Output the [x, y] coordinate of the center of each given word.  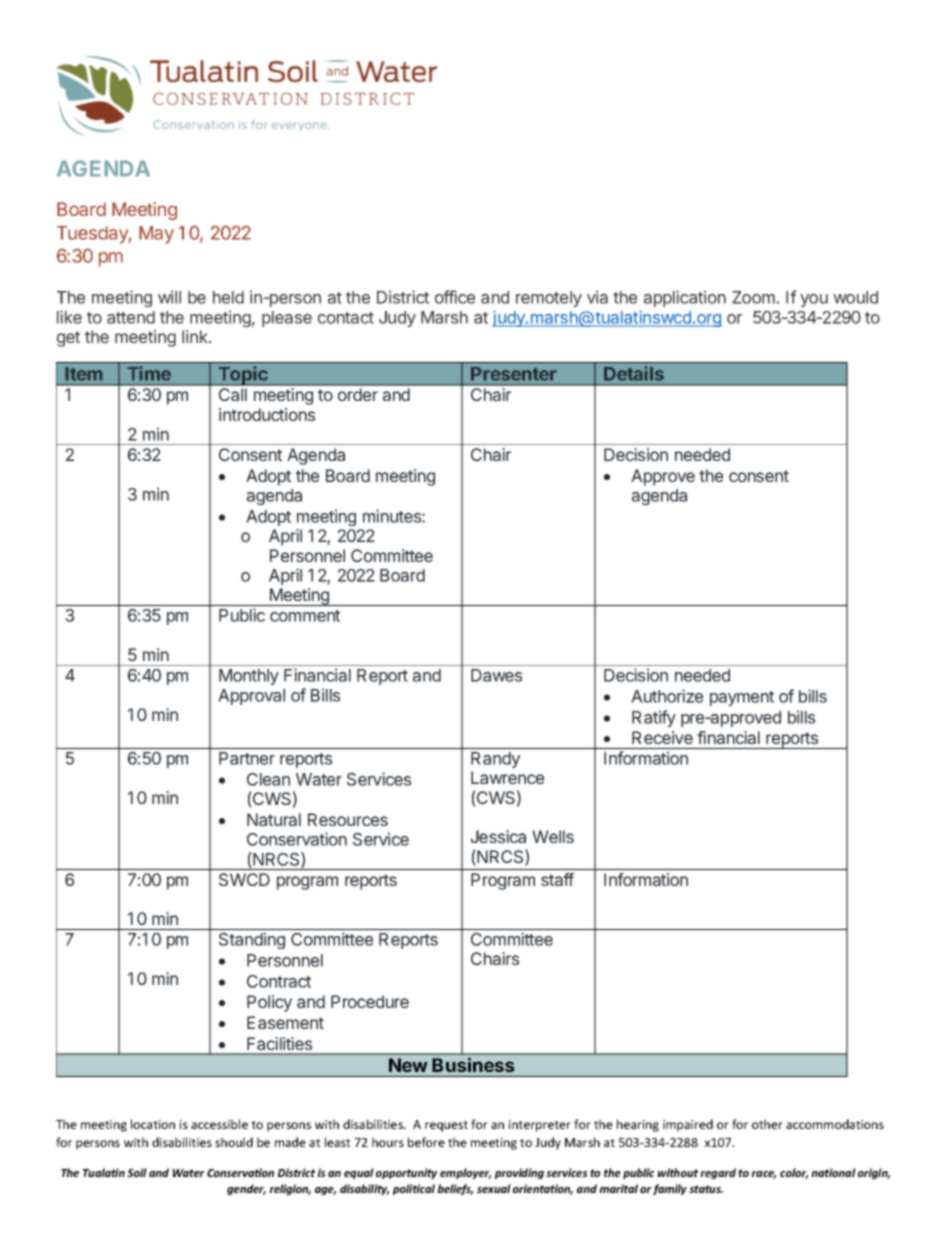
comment [305, 616]
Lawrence [507, 777]
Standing [252, 940]
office [455, 297]
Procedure [370, 1001]
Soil [137, 1172]
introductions [267, 414]
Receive [662, 737]
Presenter [514, 374]
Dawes [496, 675]
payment [742, 698]
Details [634, 373]
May [156, 235]
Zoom [753, 297]
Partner [247, 758]
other [767, 1124]
